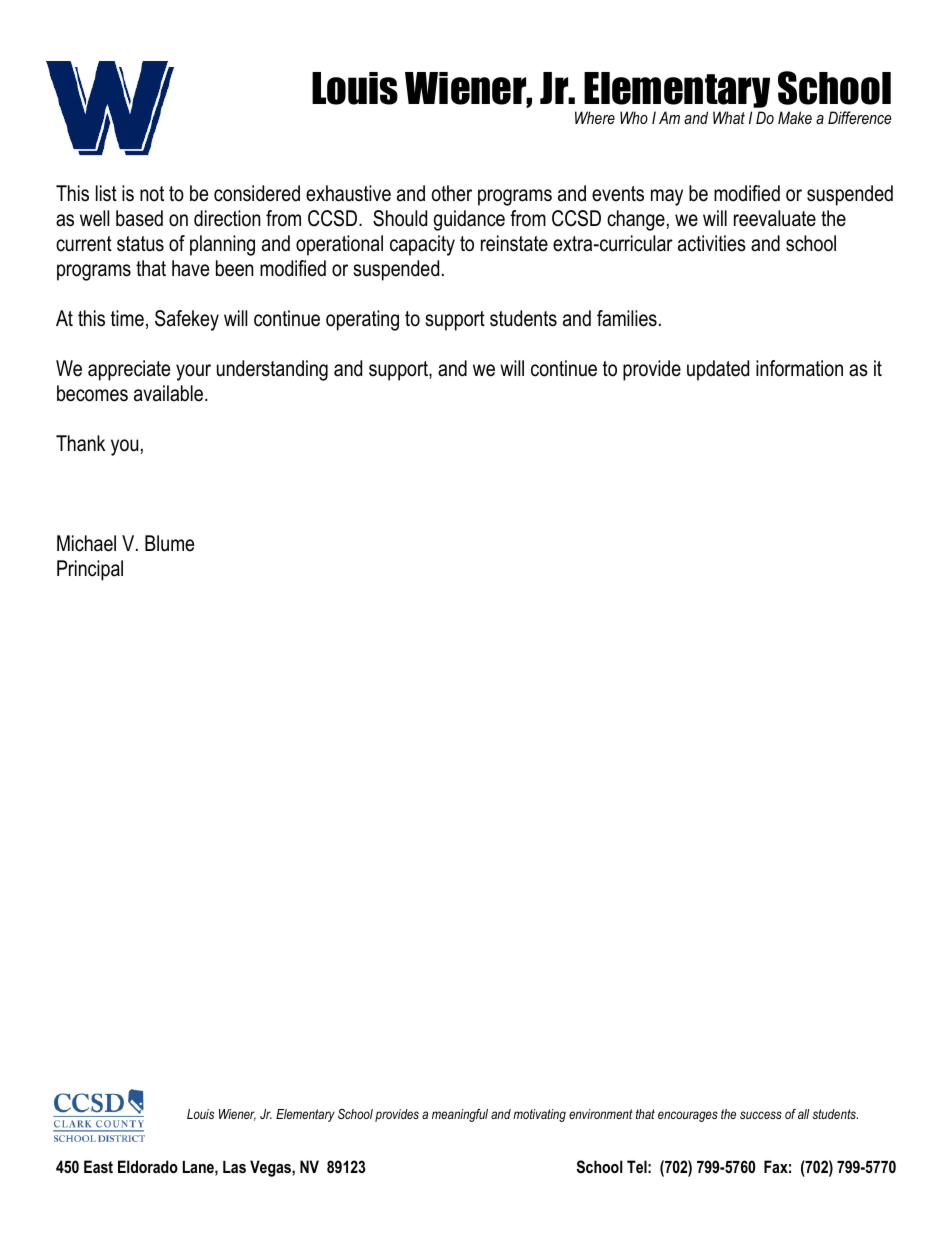 The width and height of the page is (952, 1233). What do you see at coordinates (148, 1166) in the page?
I see `Eldorado` at bounding box center [148, 1166].
